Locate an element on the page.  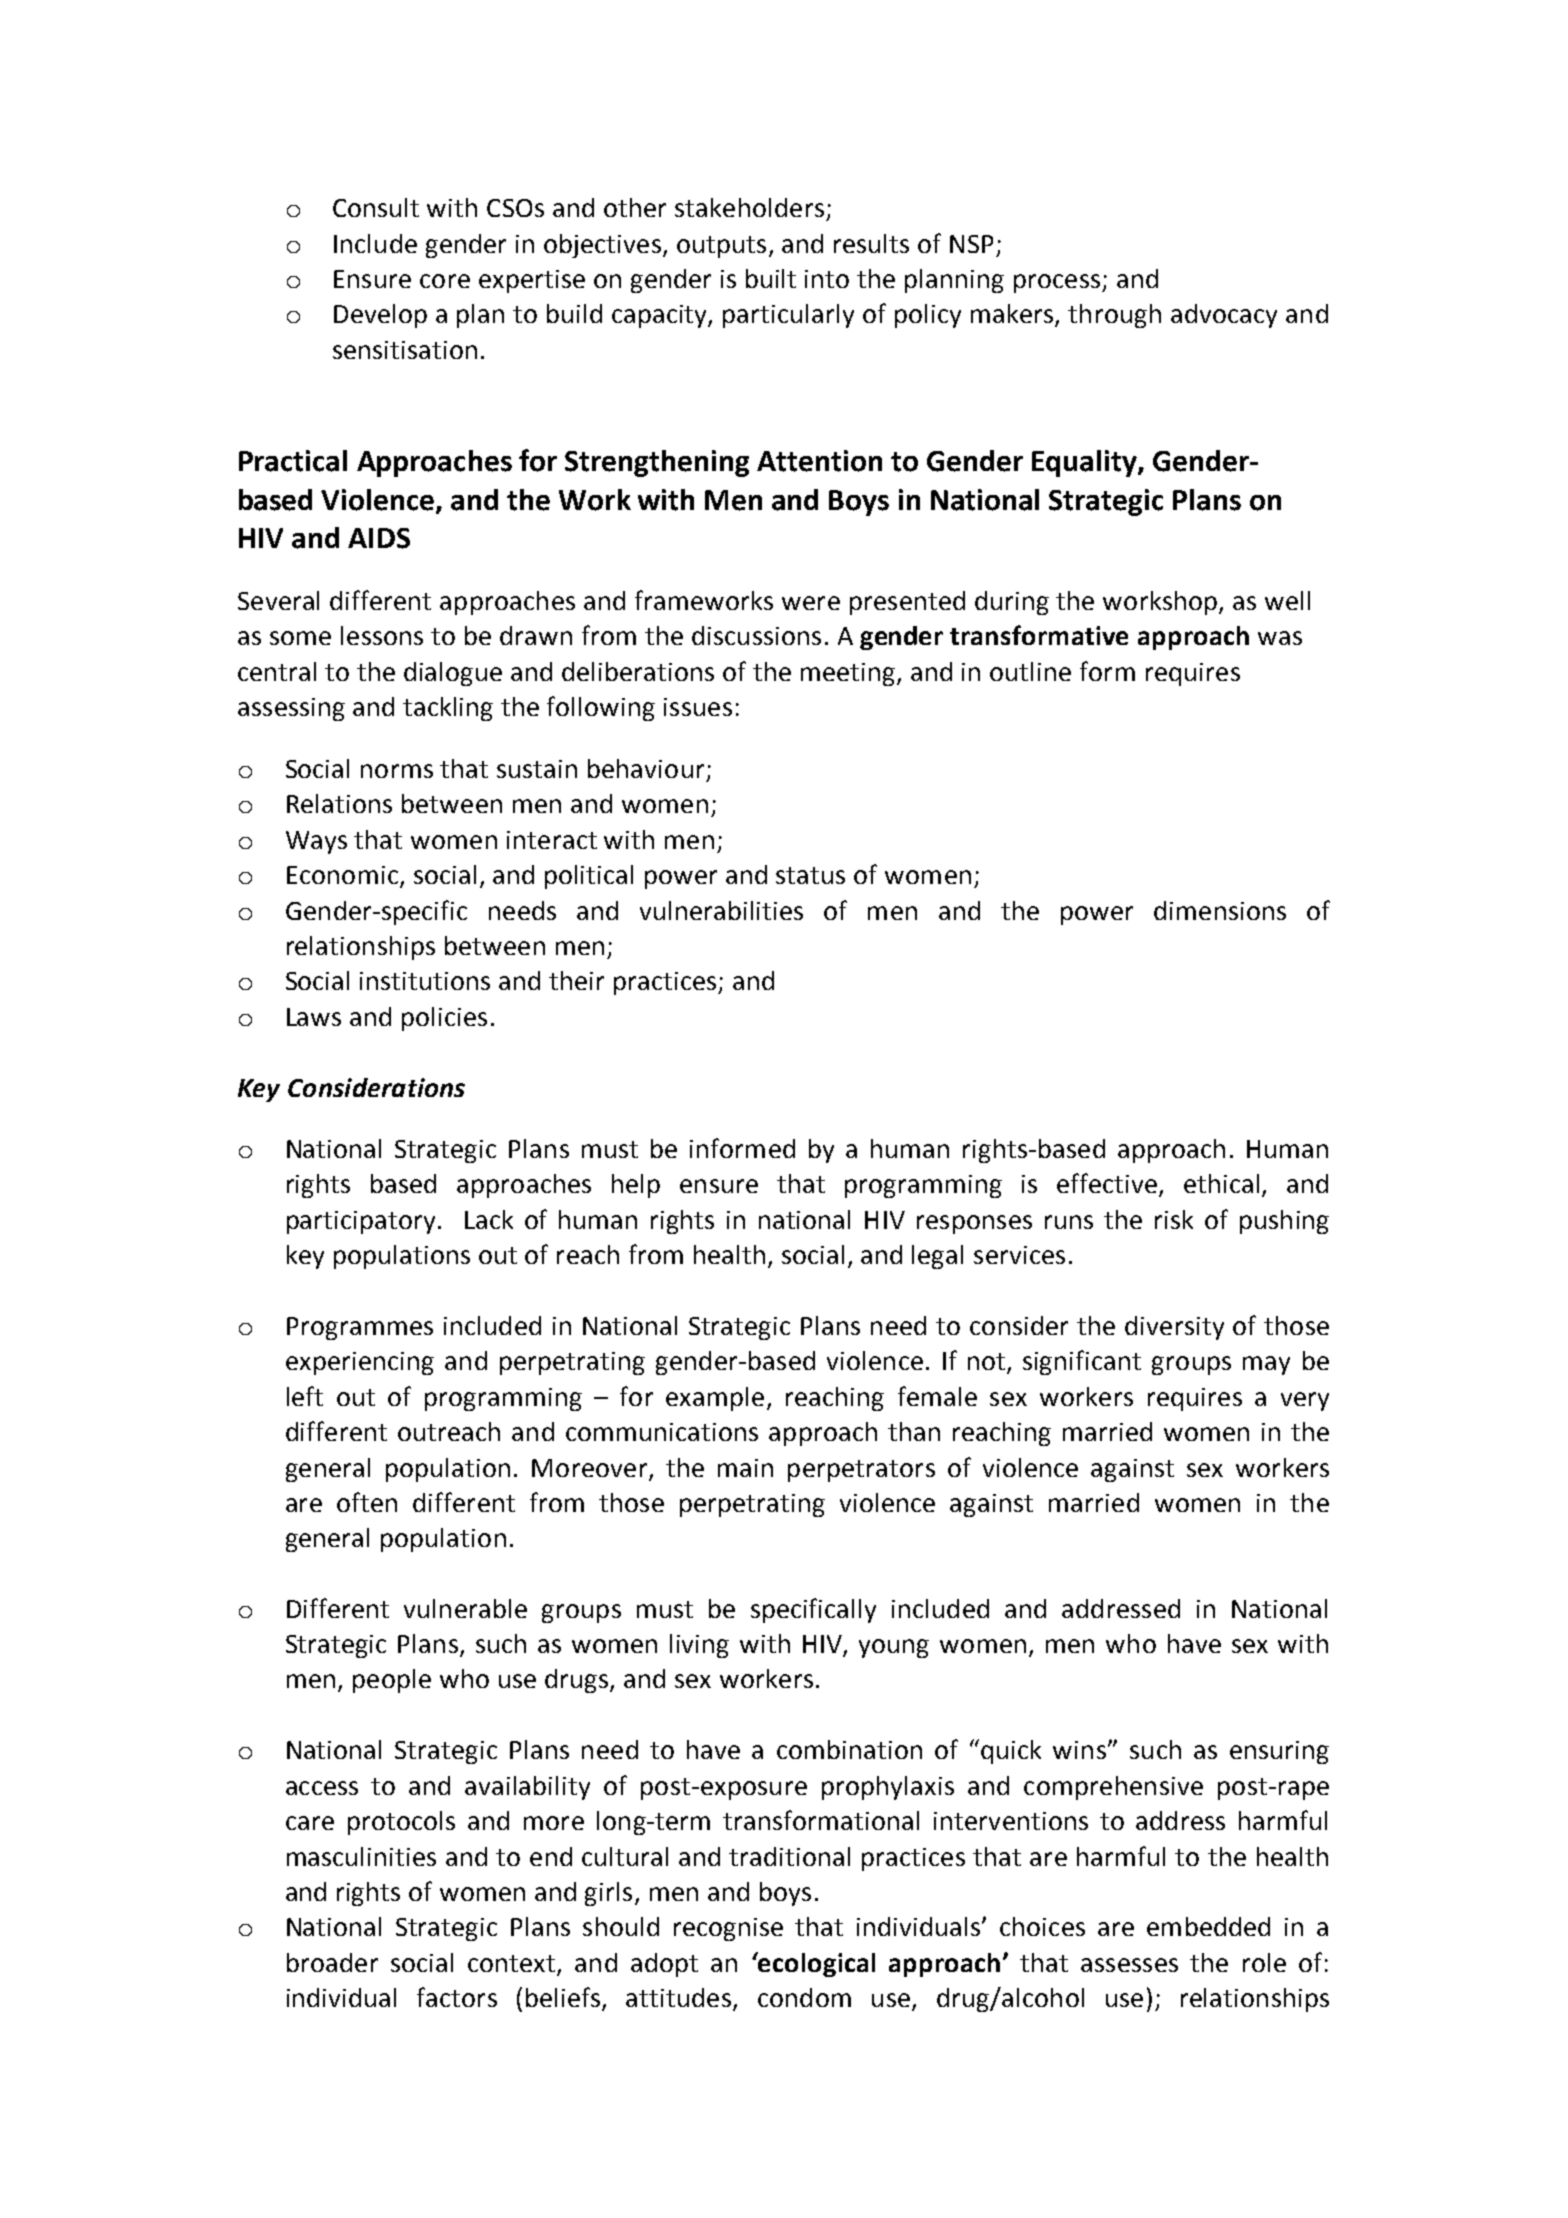
ecological is located at coordinates (816, 1964).
